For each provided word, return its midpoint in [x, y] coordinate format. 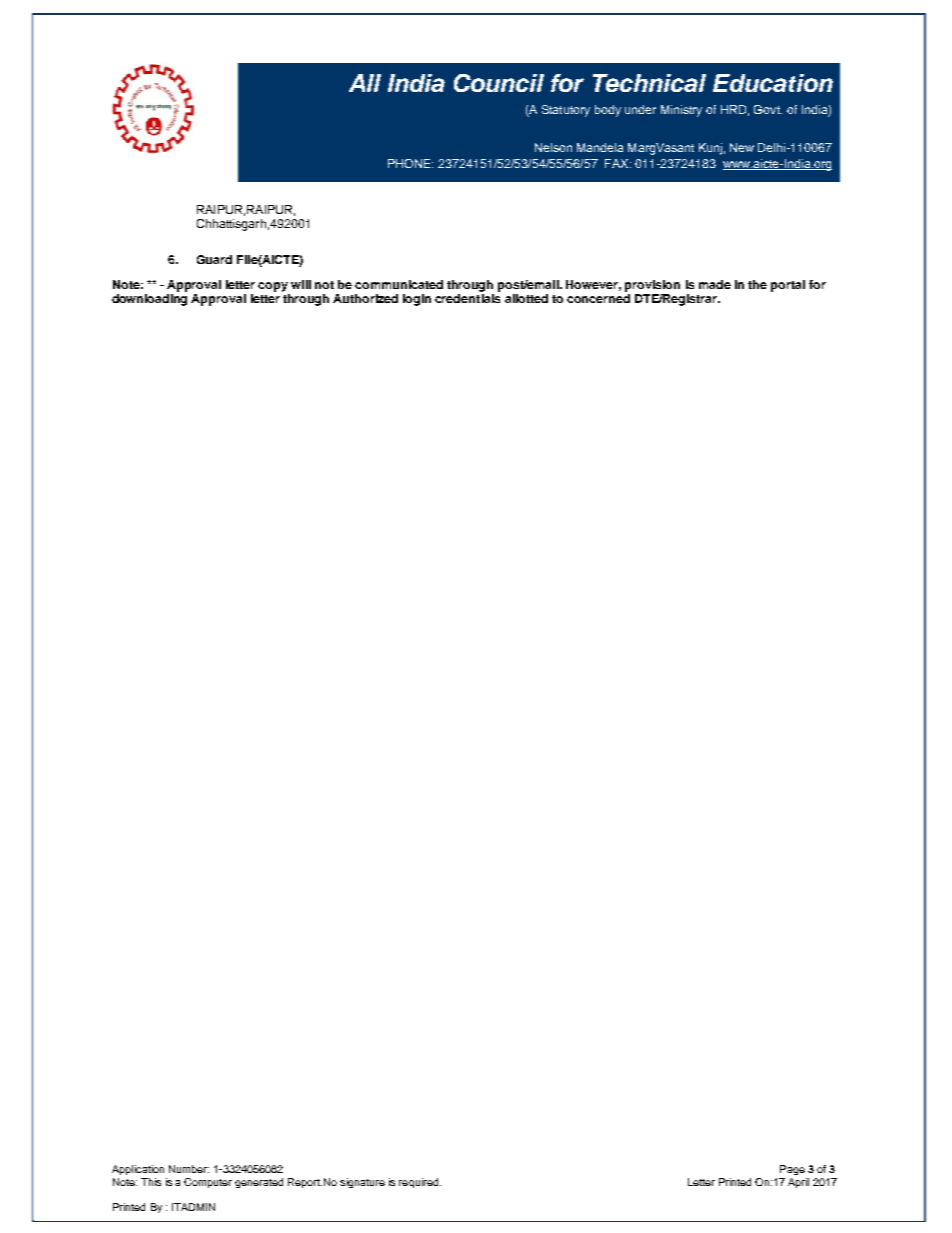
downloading [149, 300]
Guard [214, 259]
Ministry [681, 111]
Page [792, 1170]
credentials [467, 298]
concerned [598, 298]
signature [362, 1183]
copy [273, 287]
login [417, 300]
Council [499, 83]
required [420, 1183]
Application [138, 1170]
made [715, 284]
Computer [208, 1183]
